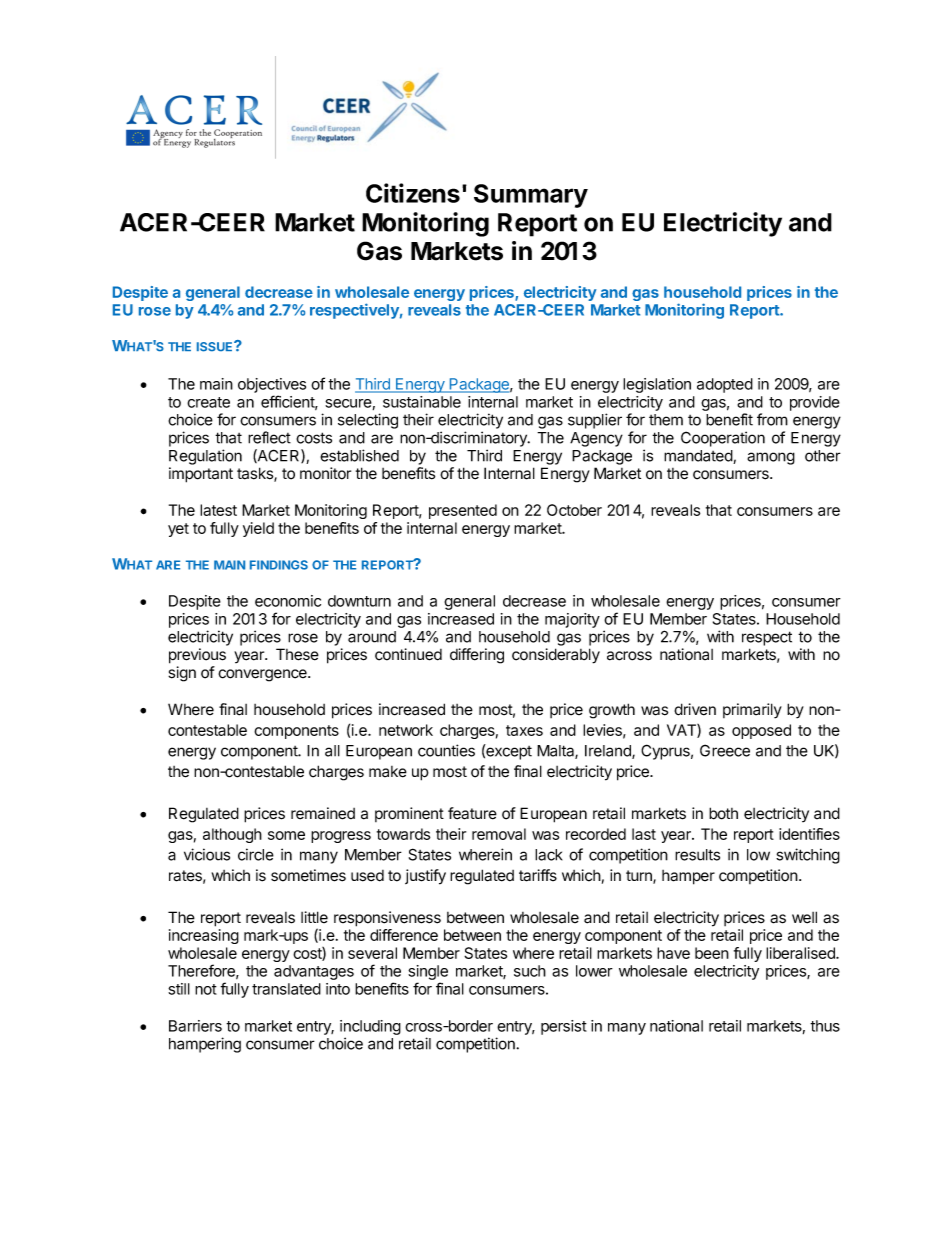  Describe the element at coordinates (413, 193) in the screenshot. I see `Citizens` at that location.
